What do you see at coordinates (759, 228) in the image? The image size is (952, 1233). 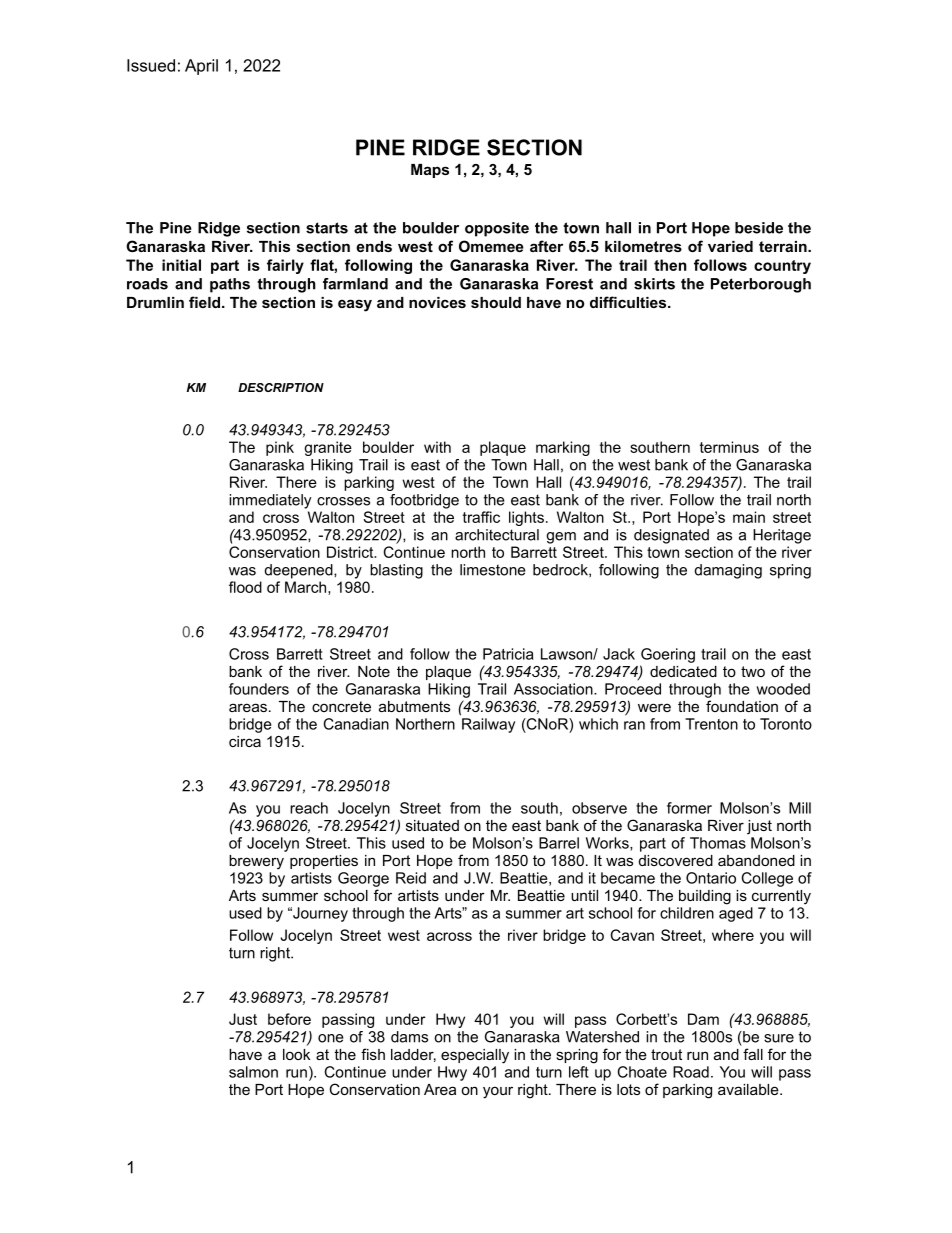 I see `beside` at bounding box center [759, 228].
